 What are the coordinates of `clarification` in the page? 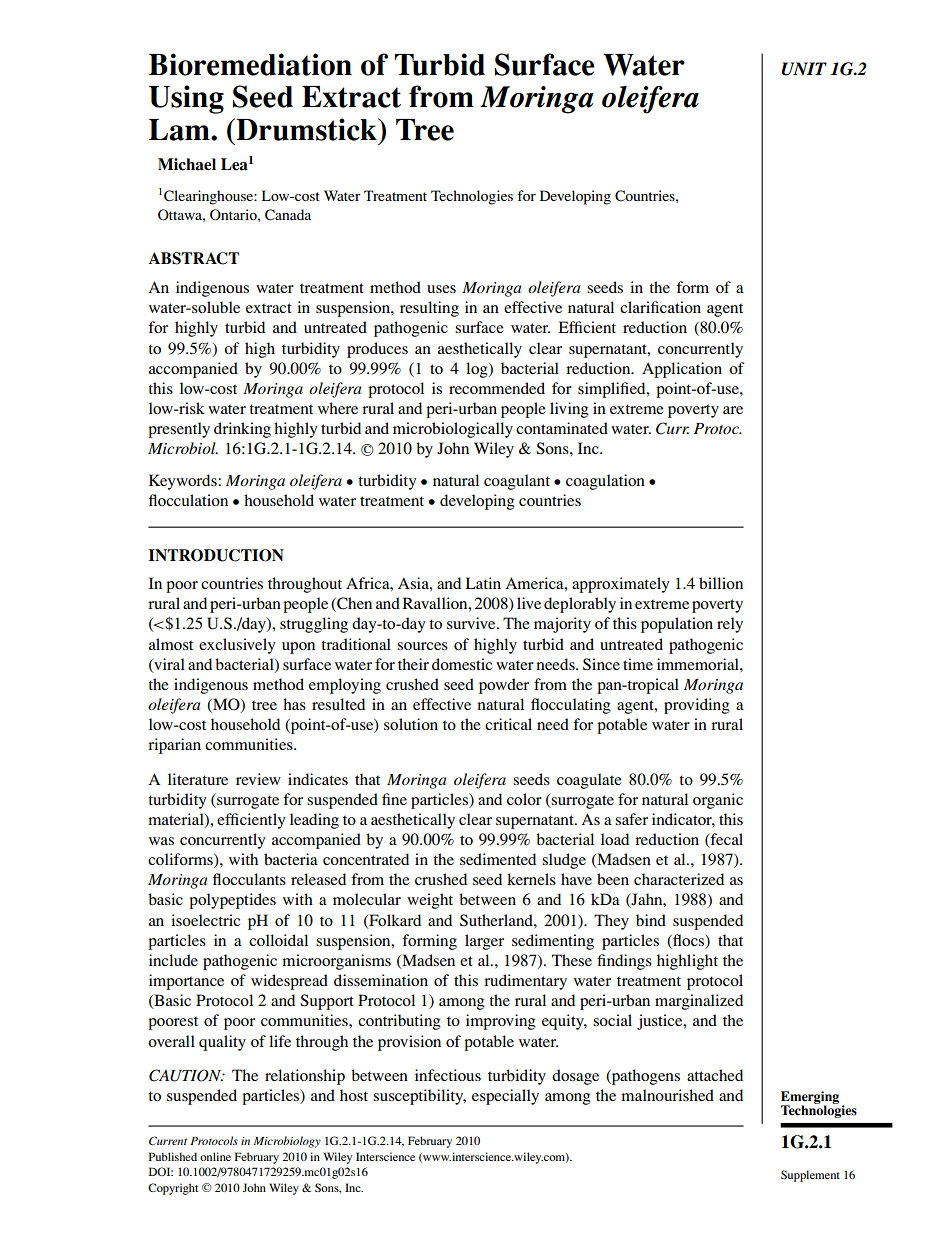 It's located at (660, 307).
